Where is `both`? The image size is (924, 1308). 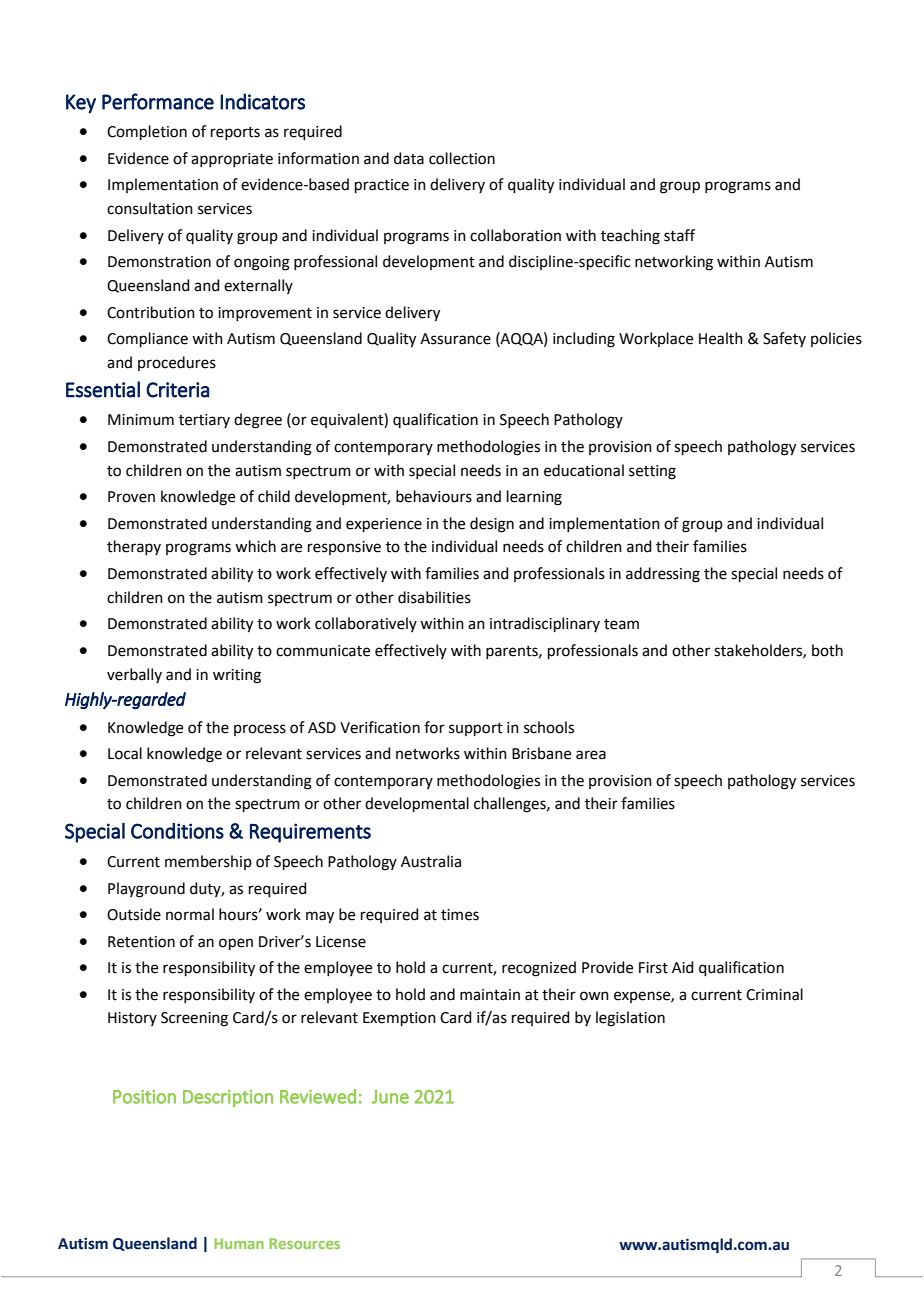 both is located at coordinates (827, 650).
